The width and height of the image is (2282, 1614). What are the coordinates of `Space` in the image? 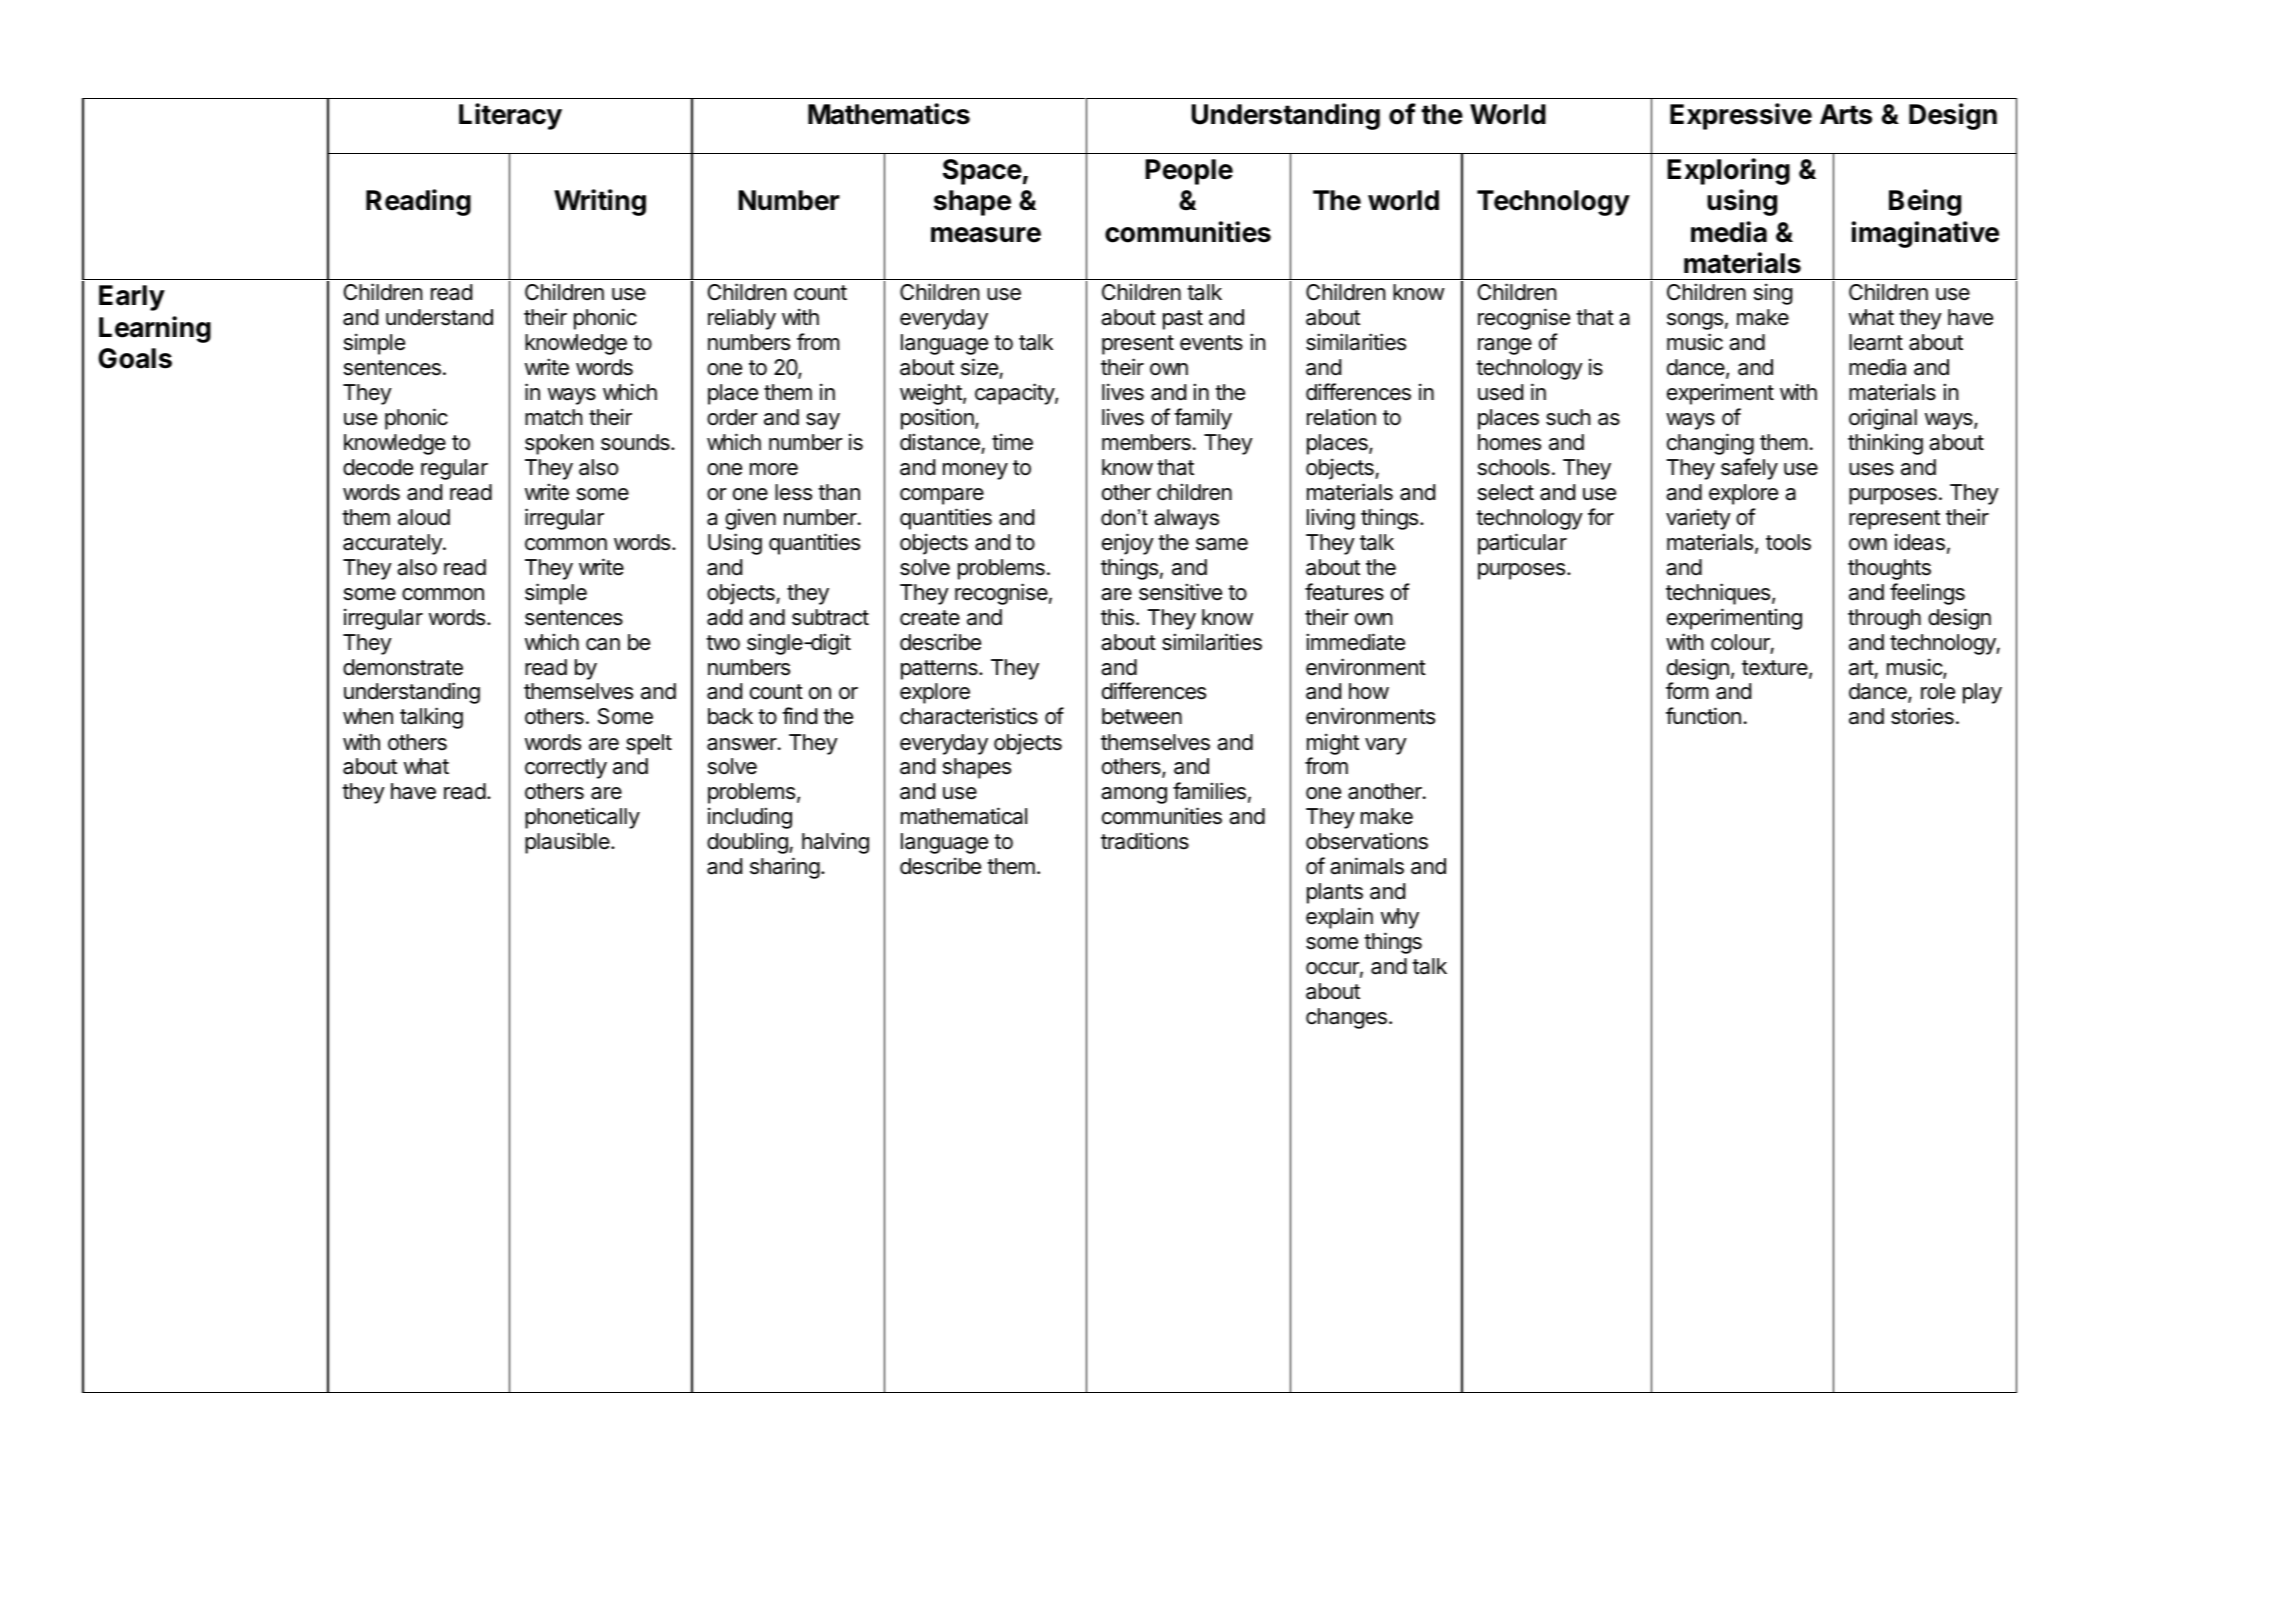 It's located at (982, 172).
